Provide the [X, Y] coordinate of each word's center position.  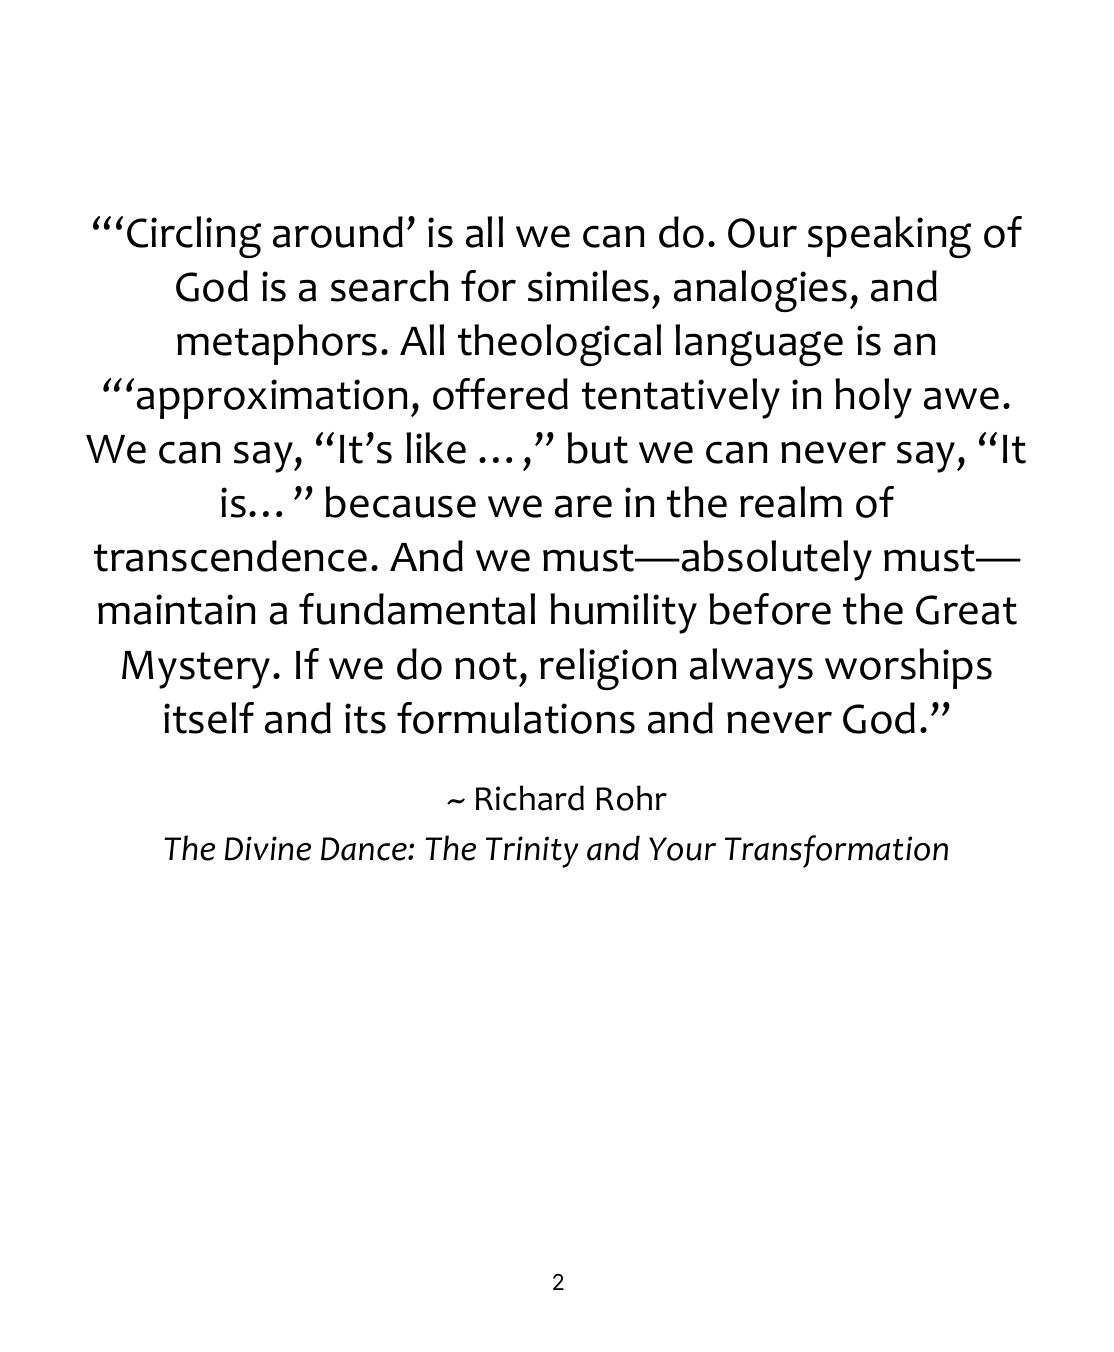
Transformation [836, 851]
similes [588, 286]
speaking [889, 237]
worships [908, 668]
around [338, 232]
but [597, 448]
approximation [272, 399]
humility [623, 613]
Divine [268, 848]
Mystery [196, 670]
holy [873, 398]
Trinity [532, 852]
